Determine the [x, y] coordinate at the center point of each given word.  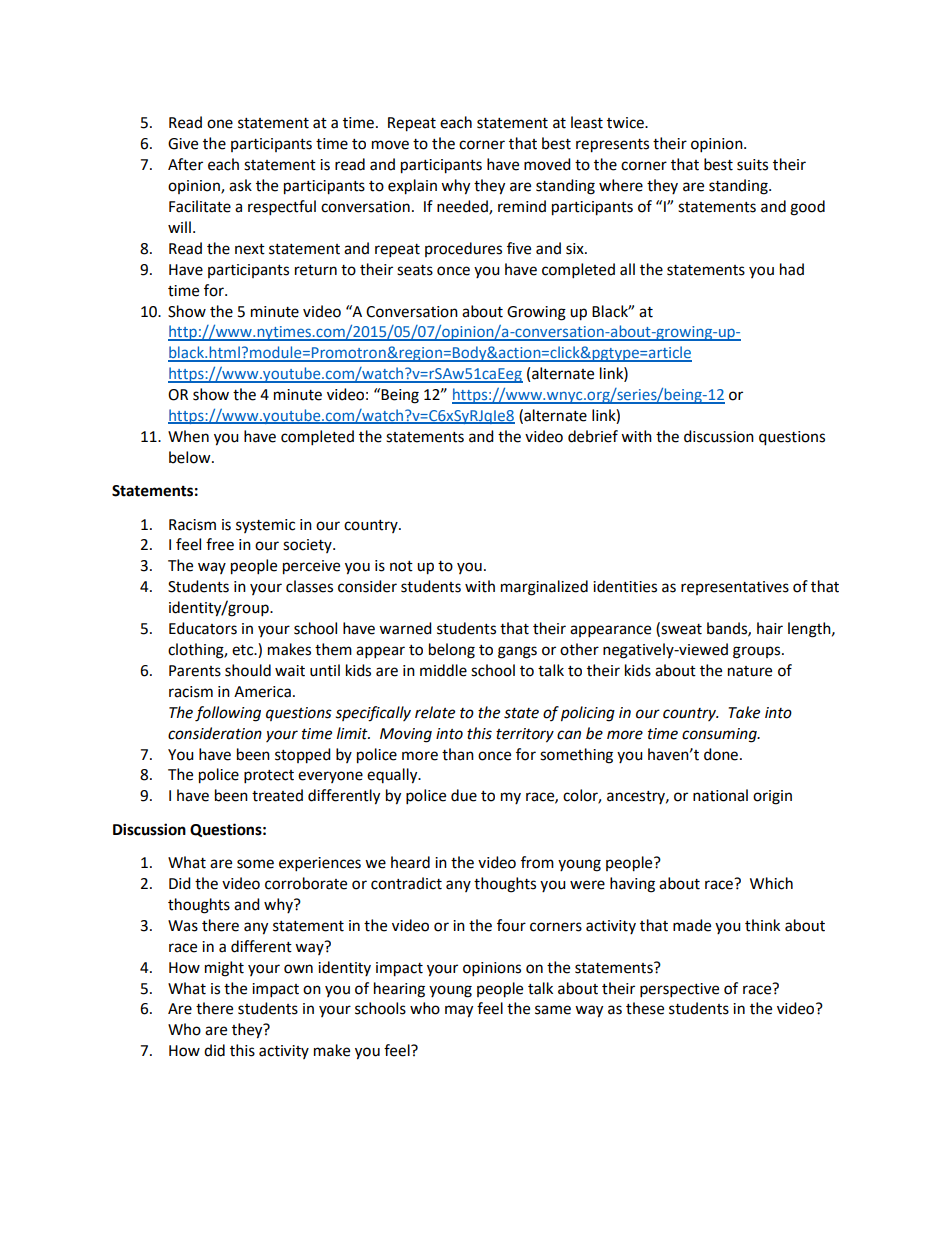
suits [752, 165]
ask [240, 185]
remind [522, 206]
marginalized [544, 588]
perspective [679, 990]
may [459, 1011]
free [220, 544]
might [224, 969]
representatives [735, 588]
